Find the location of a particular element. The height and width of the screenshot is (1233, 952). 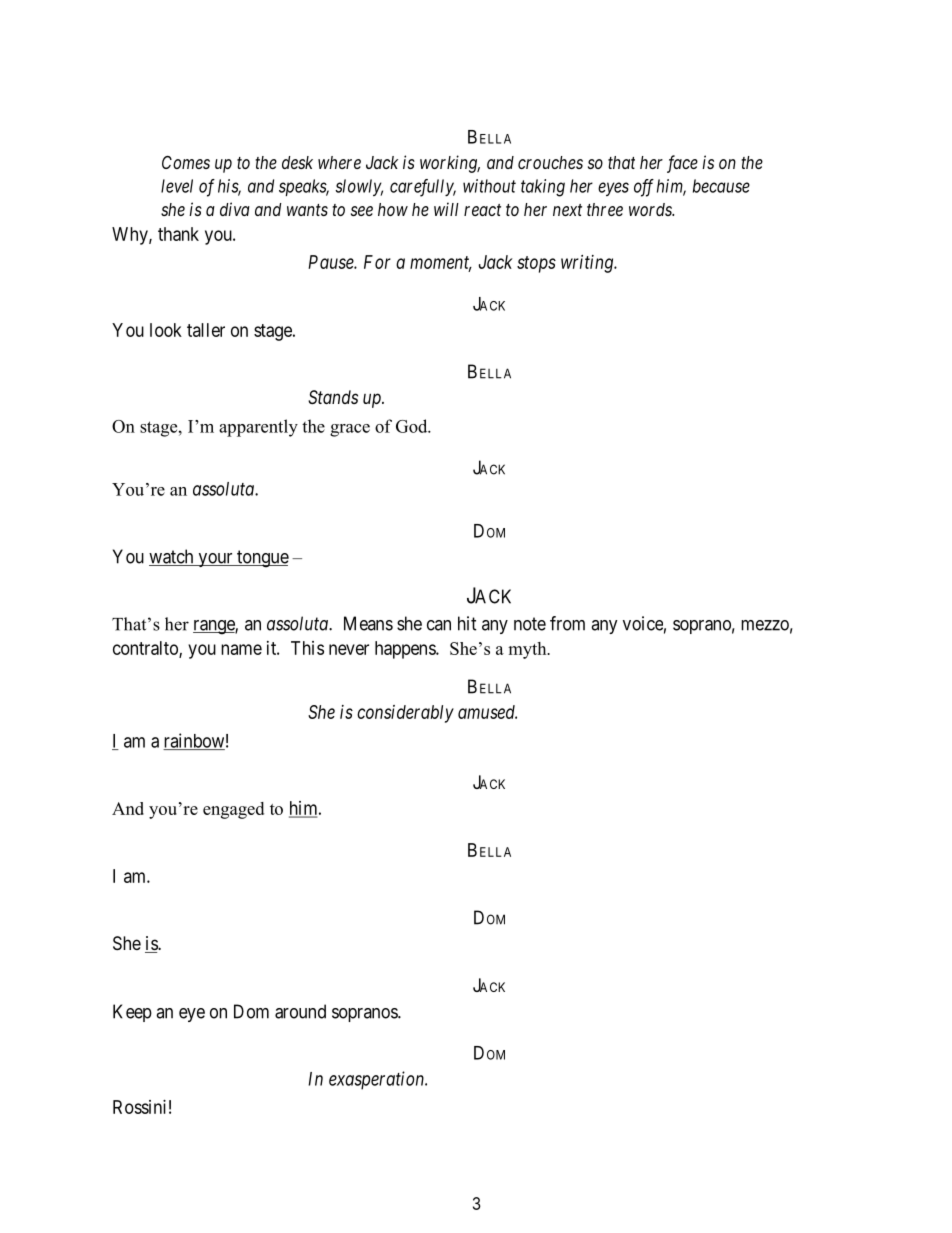

level is located at coordinates (177, 186).
